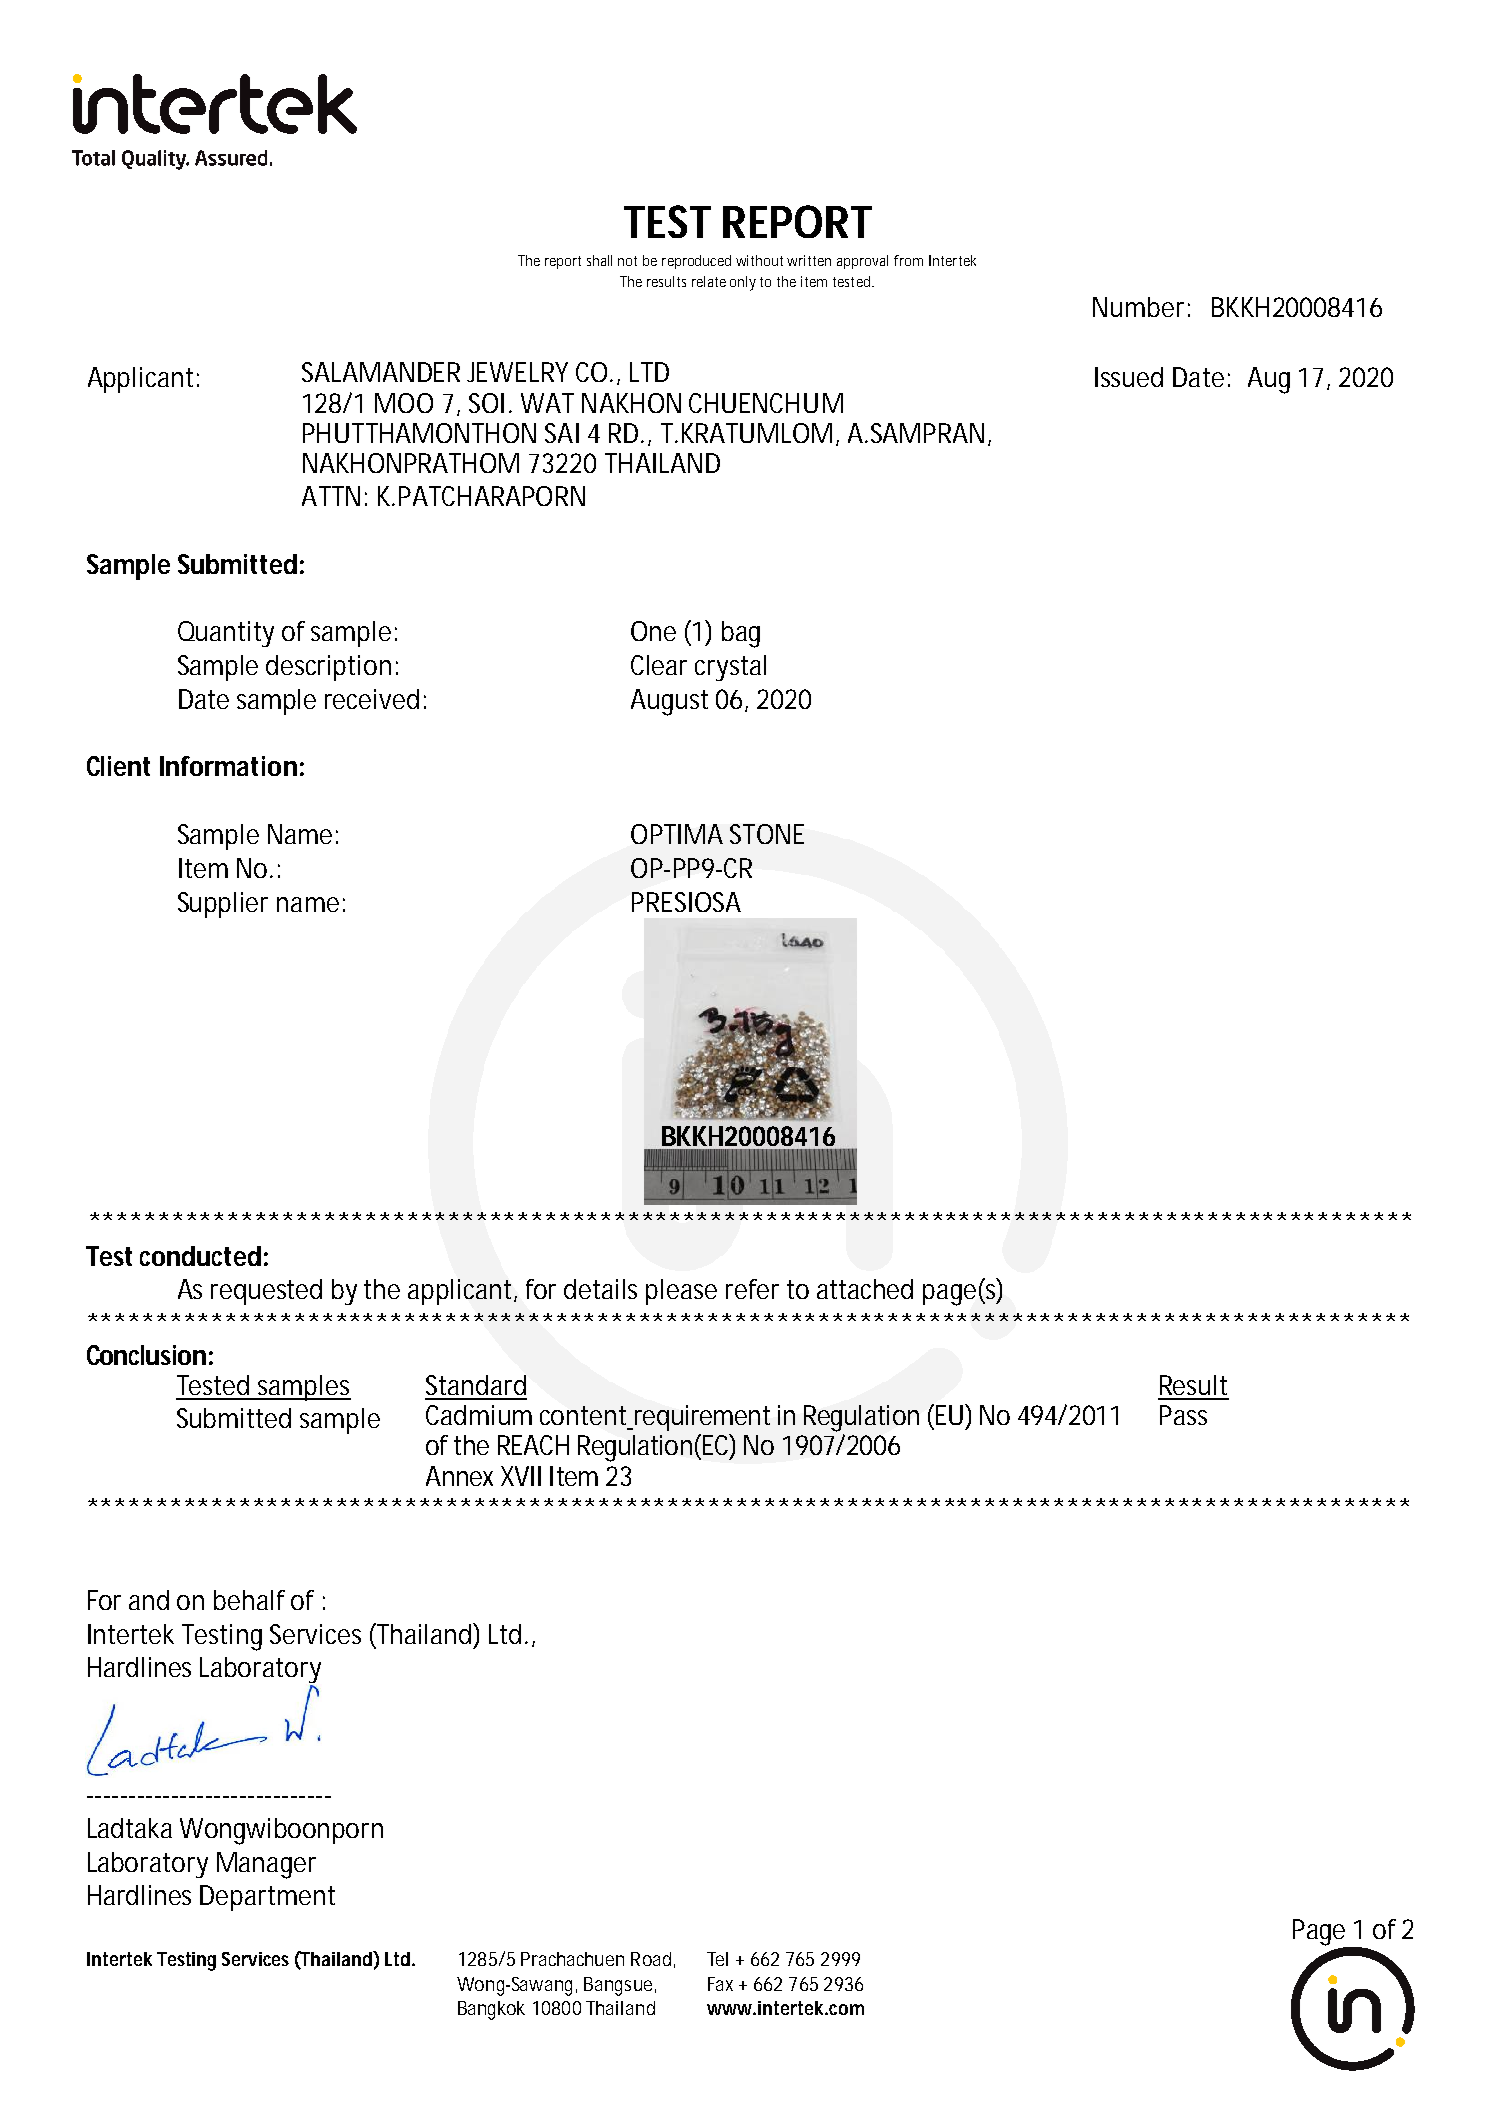 The image size is (1500, 2122). I want to click on OPTIMA, so click(677, 834).
